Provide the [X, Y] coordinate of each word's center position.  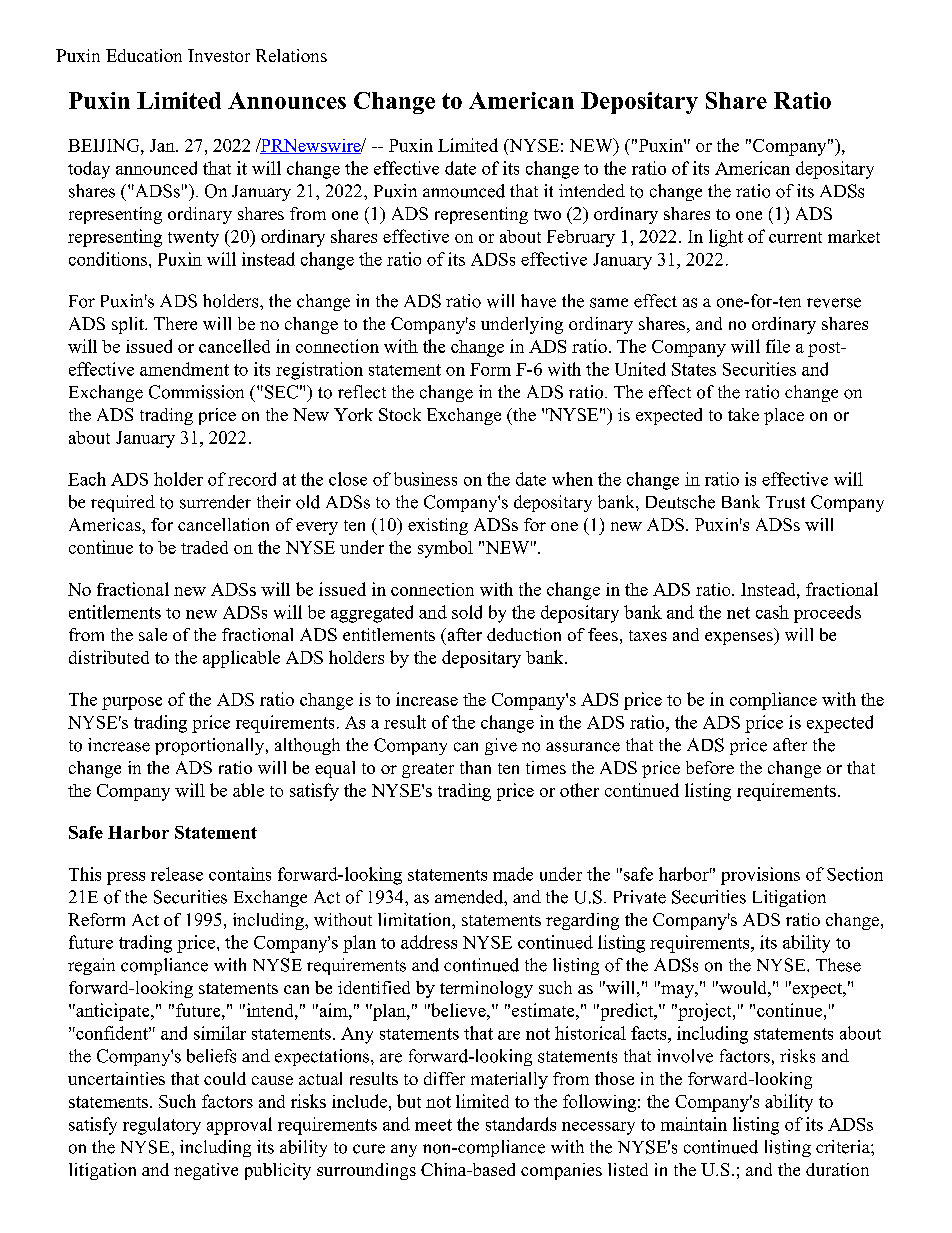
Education [144, 55]
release [177, 874]
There [175, 323]
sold [467, 612]
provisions [760, 876]
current [795, 237]
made [513, 874]
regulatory [162, 1126]
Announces [287, 100]
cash [772, 612]
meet [433, 1125]
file [778, 346]
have [538, 301]
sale [153, 634]
